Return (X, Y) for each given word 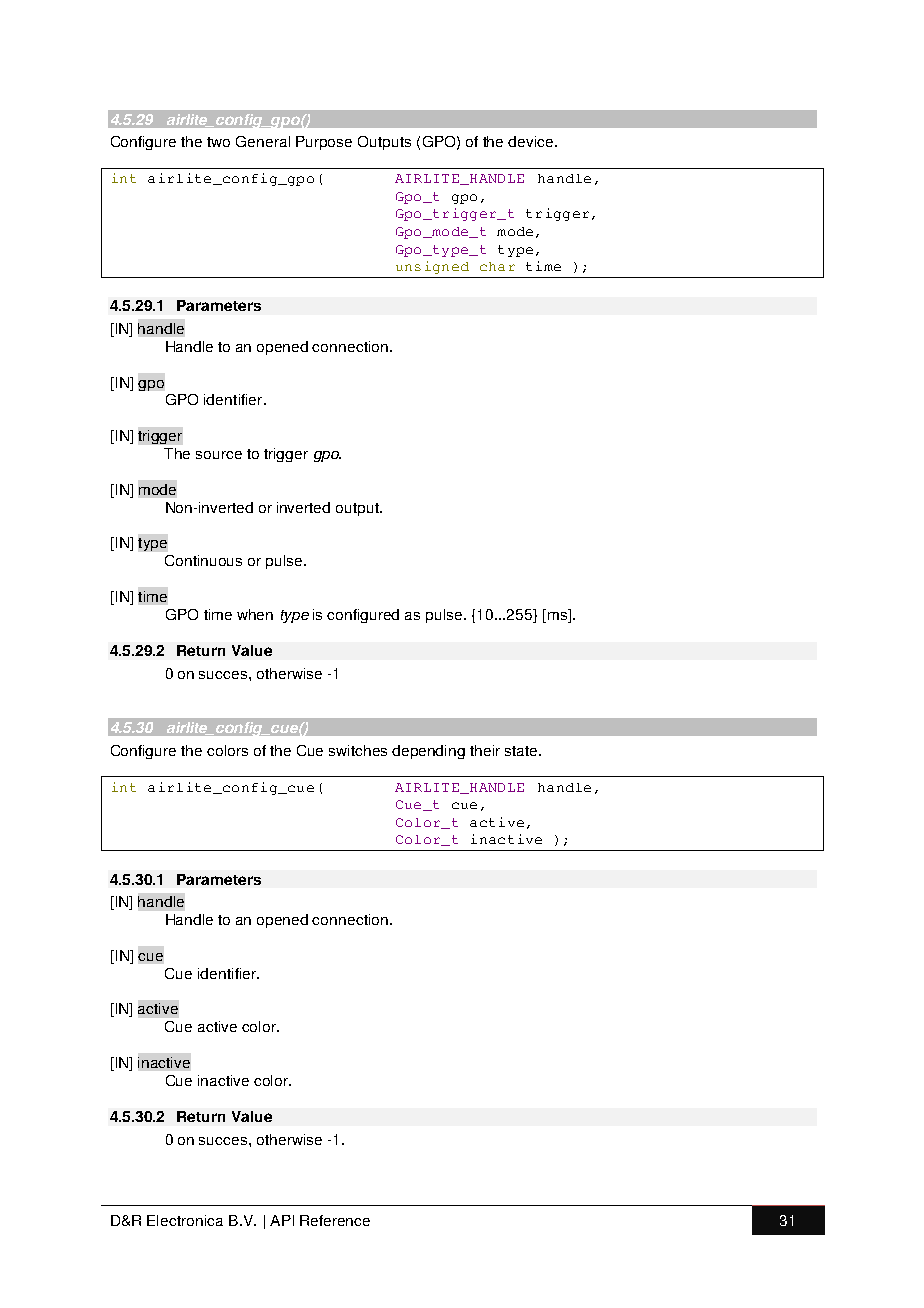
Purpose (324, 143)
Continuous (203, 560)
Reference (335, 1220)
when (255, 614)
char (497, 266)
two (218, 142)
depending (428, 752)
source (219, 455)
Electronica (185, 1220)
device (530, 141)
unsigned (432, 267)
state (522, 751)
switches (358, 750)
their (485, 750)
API (282, 1220)
